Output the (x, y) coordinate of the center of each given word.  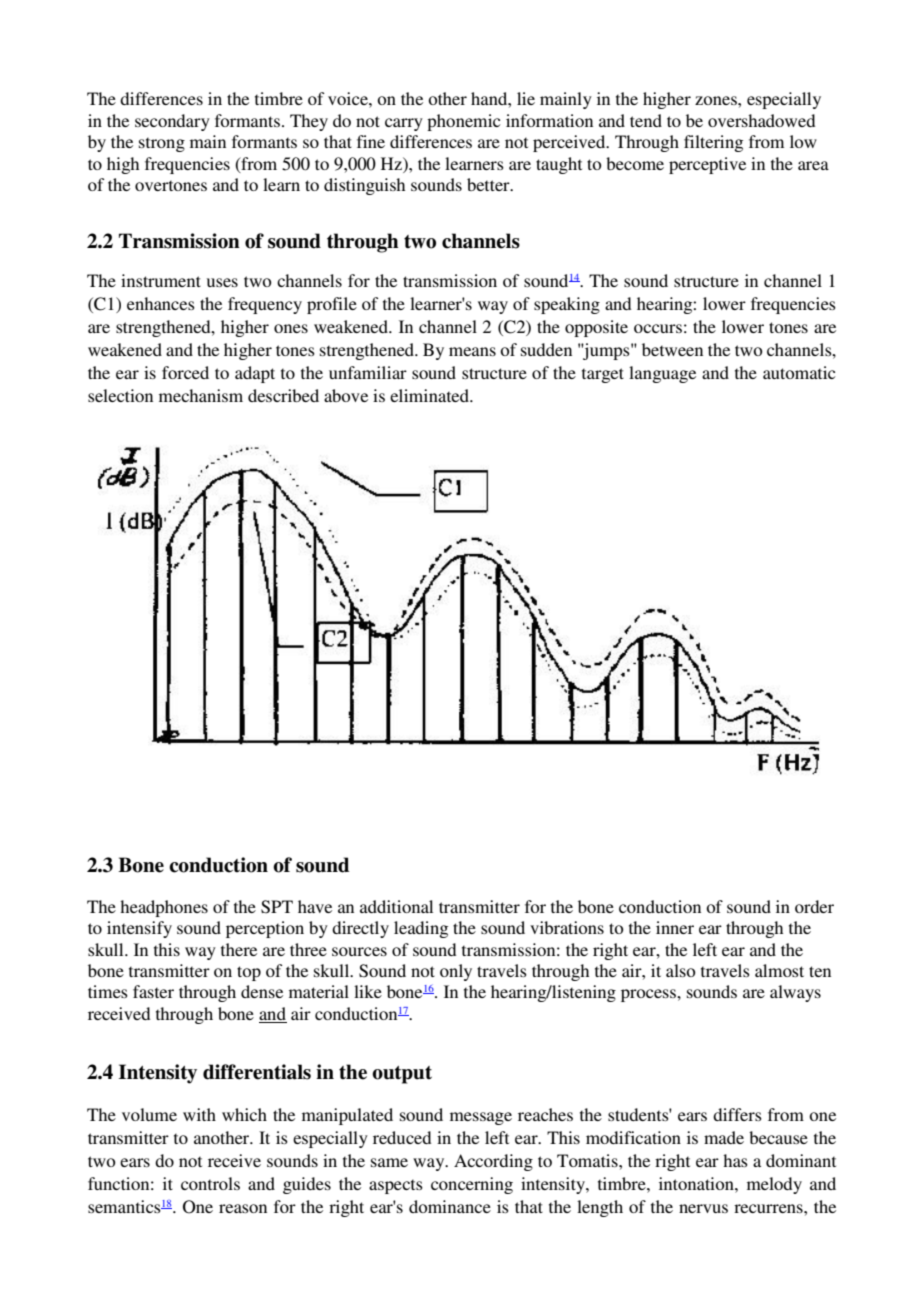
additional (396, 906)
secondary (172, 122)
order (814, 906)
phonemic (463, 122)
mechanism (201, 395)
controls (210, 1183)
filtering (713, 143)
